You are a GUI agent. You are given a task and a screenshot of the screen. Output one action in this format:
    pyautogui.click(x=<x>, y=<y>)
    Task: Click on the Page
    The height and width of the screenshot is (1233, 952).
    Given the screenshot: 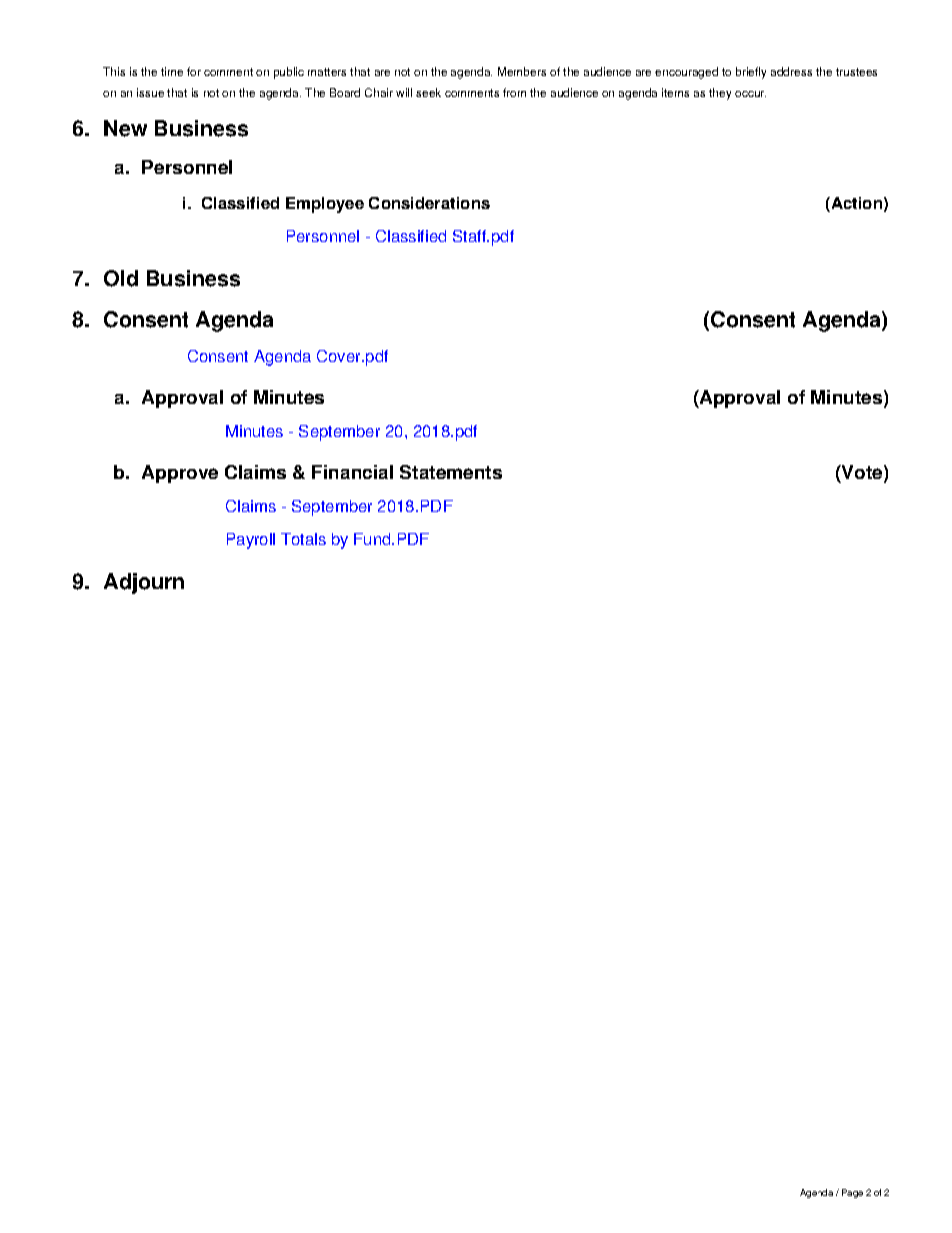 What is the action you would take?
    pyautogui.click(x=852, y=1193)
